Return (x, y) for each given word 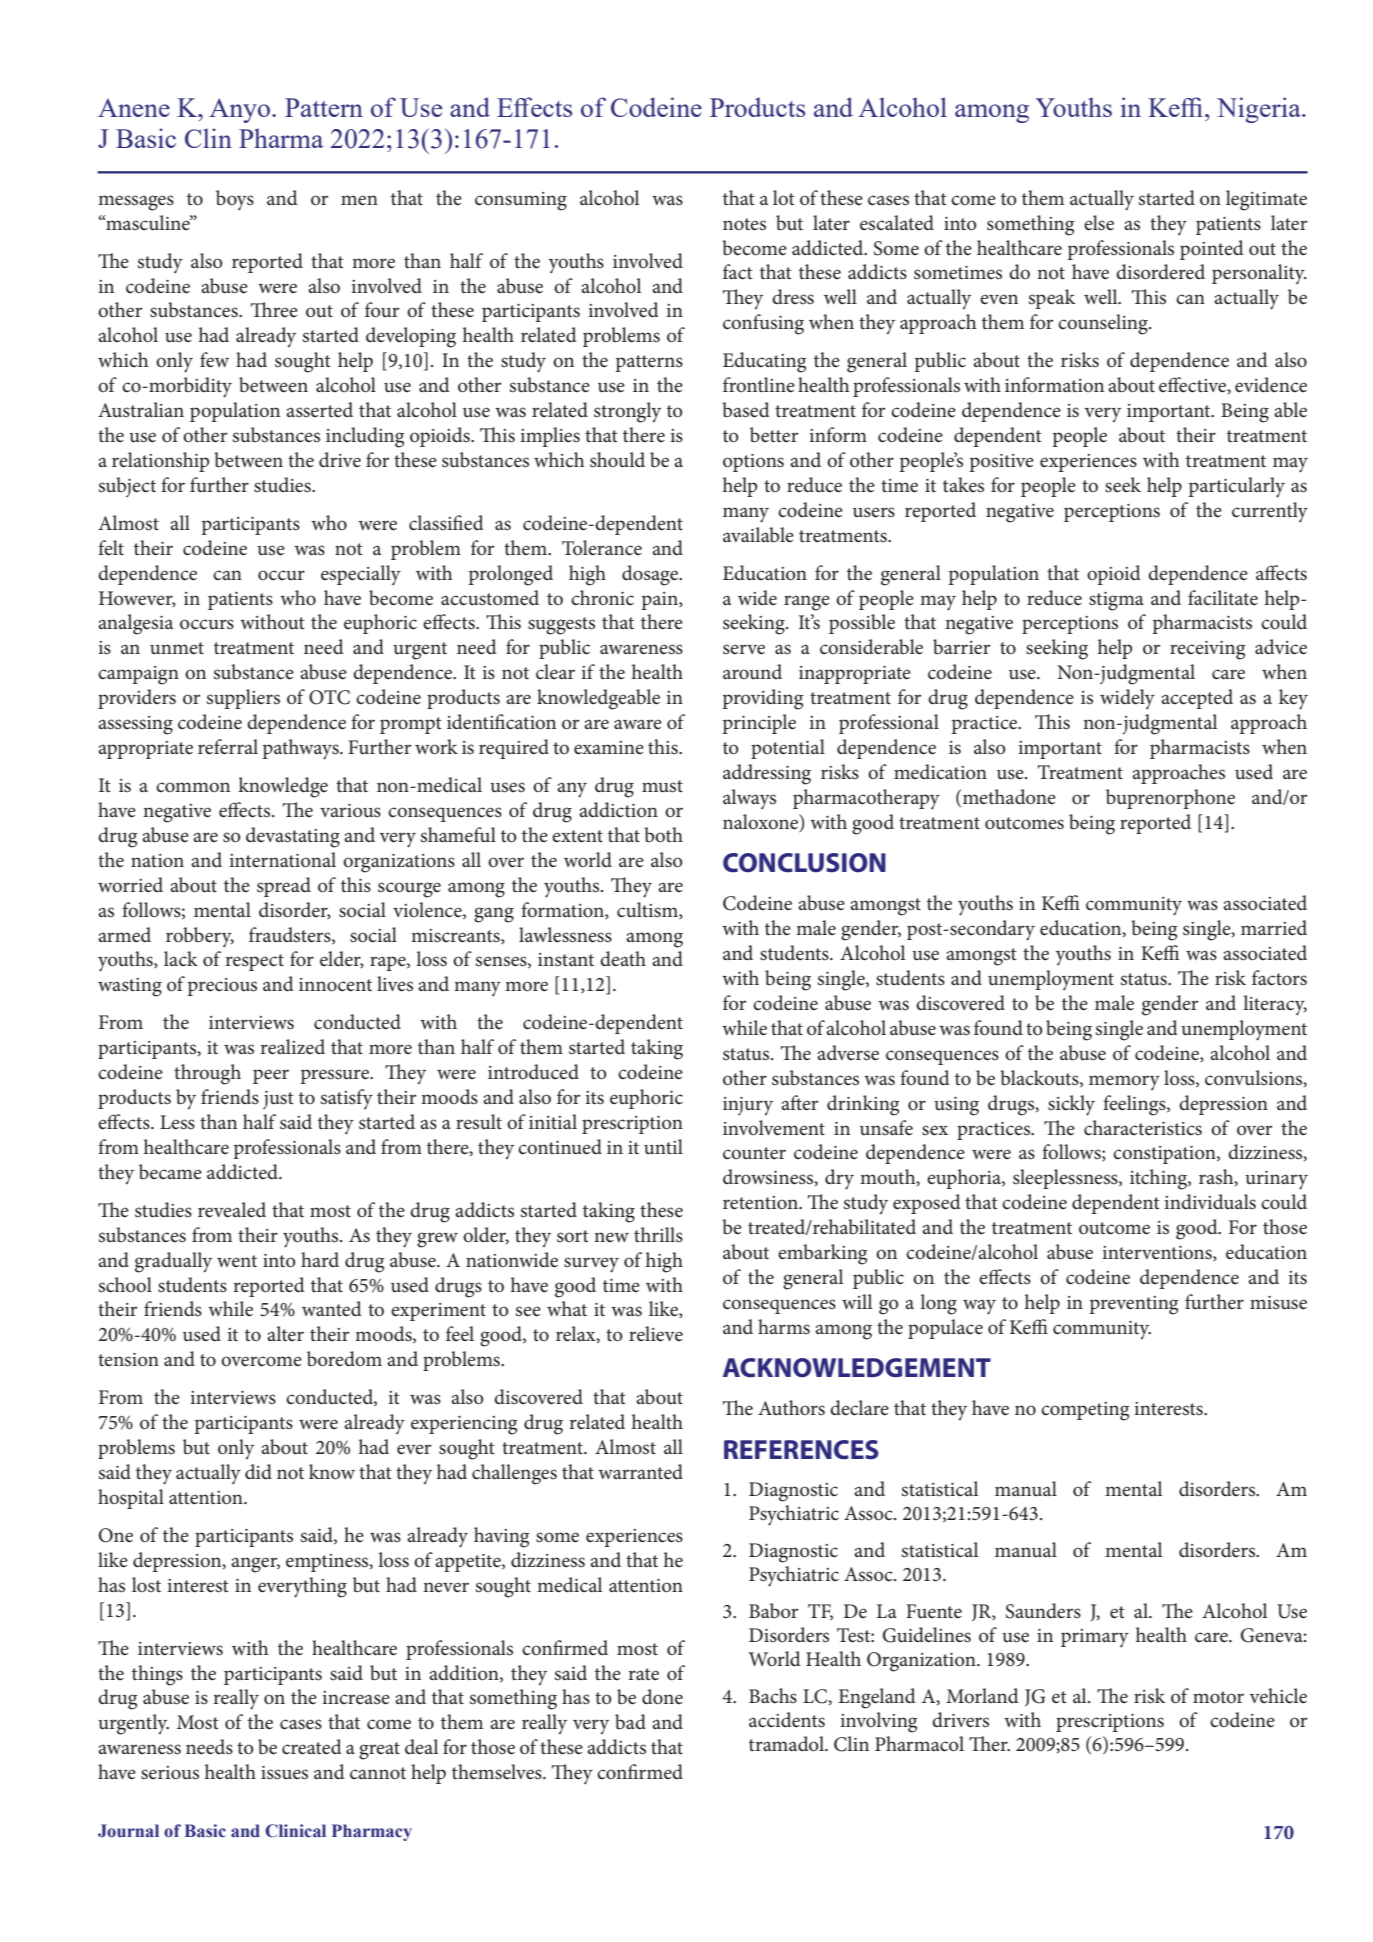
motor (1218, 1697)
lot (784, 197)
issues (284, 1773)
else (1099, 223)
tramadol (788, 1744)
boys (235, 200)
